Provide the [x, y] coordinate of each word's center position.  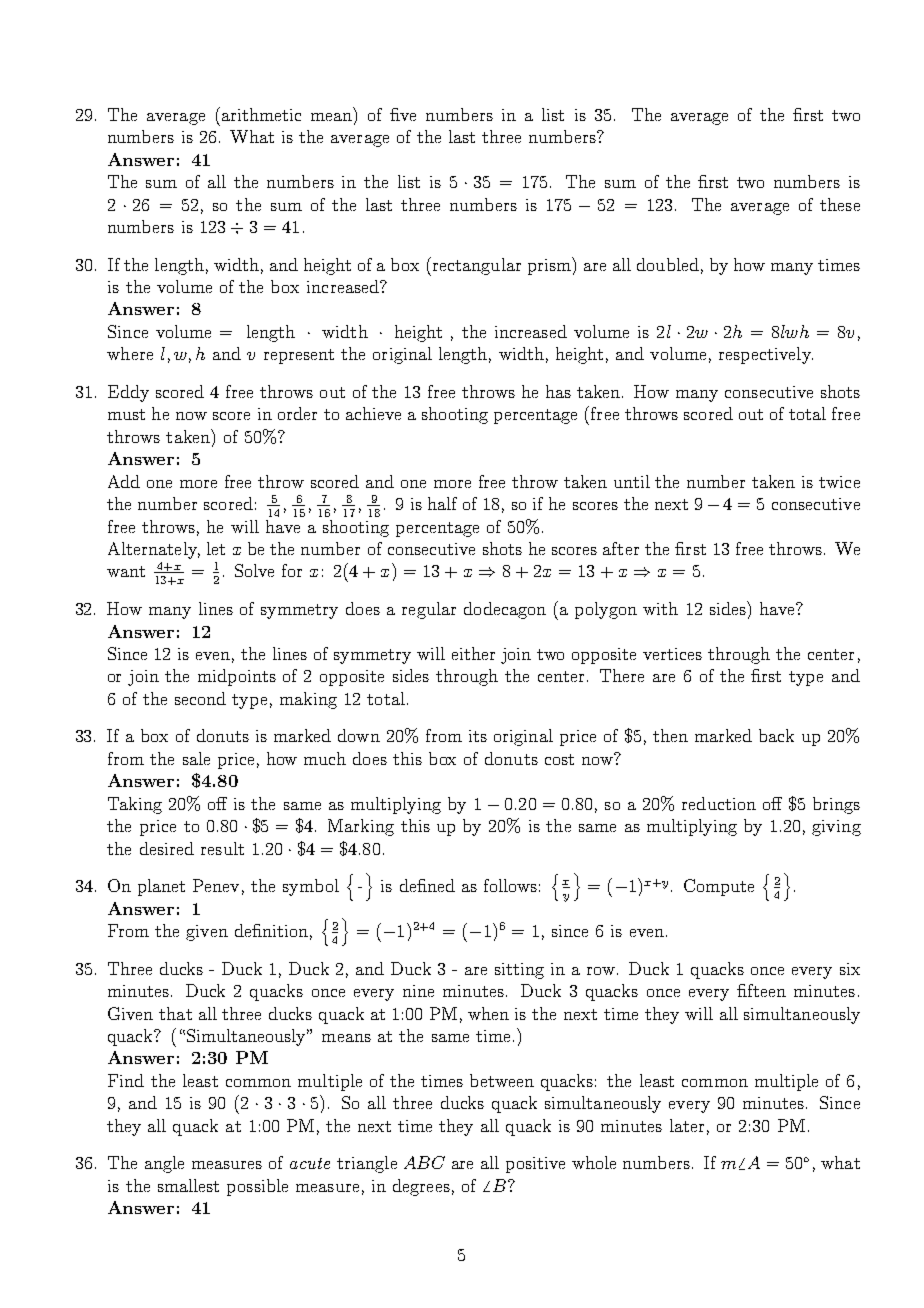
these [840, 204]
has [558, 391]
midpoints [237, 677]
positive [535, 1165]
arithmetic [260, 114]
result [222, 848]
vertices [672, 654]
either [473, 653]
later [687, 1125]
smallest [188, 1185]
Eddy [128, 393]
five [403, 114]
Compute [719, 887]
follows [510, 885]
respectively [766, 355]
